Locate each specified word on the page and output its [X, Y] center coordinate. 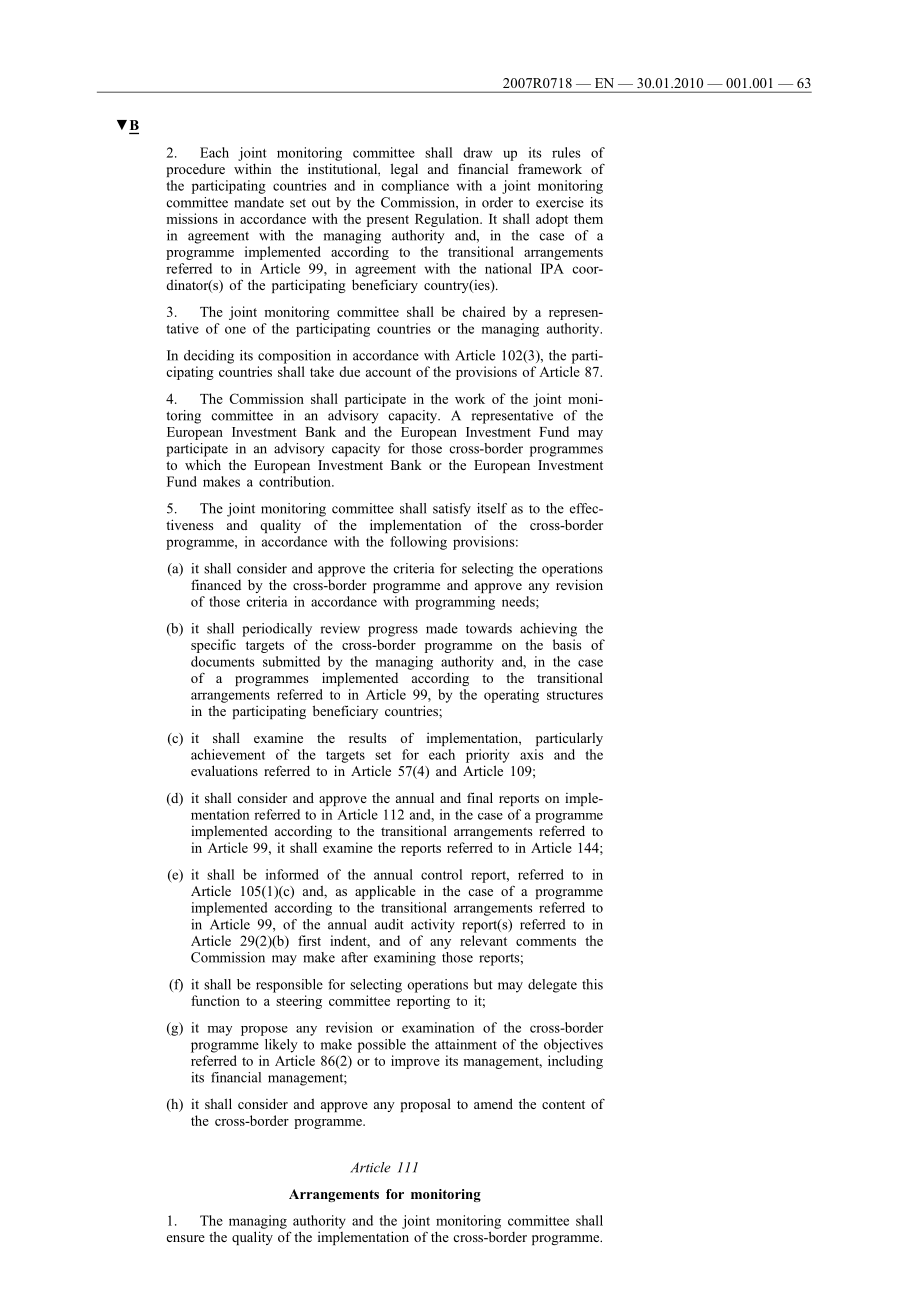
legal [404, 170]
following [418, 543]
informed [292, 874]
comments [546, 941]
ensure [186, 1238]
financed [216, 584]
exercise [560, 202]
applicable [385, 892]
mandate [259, 202]
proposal [426, 1105]
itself [492, 508]
